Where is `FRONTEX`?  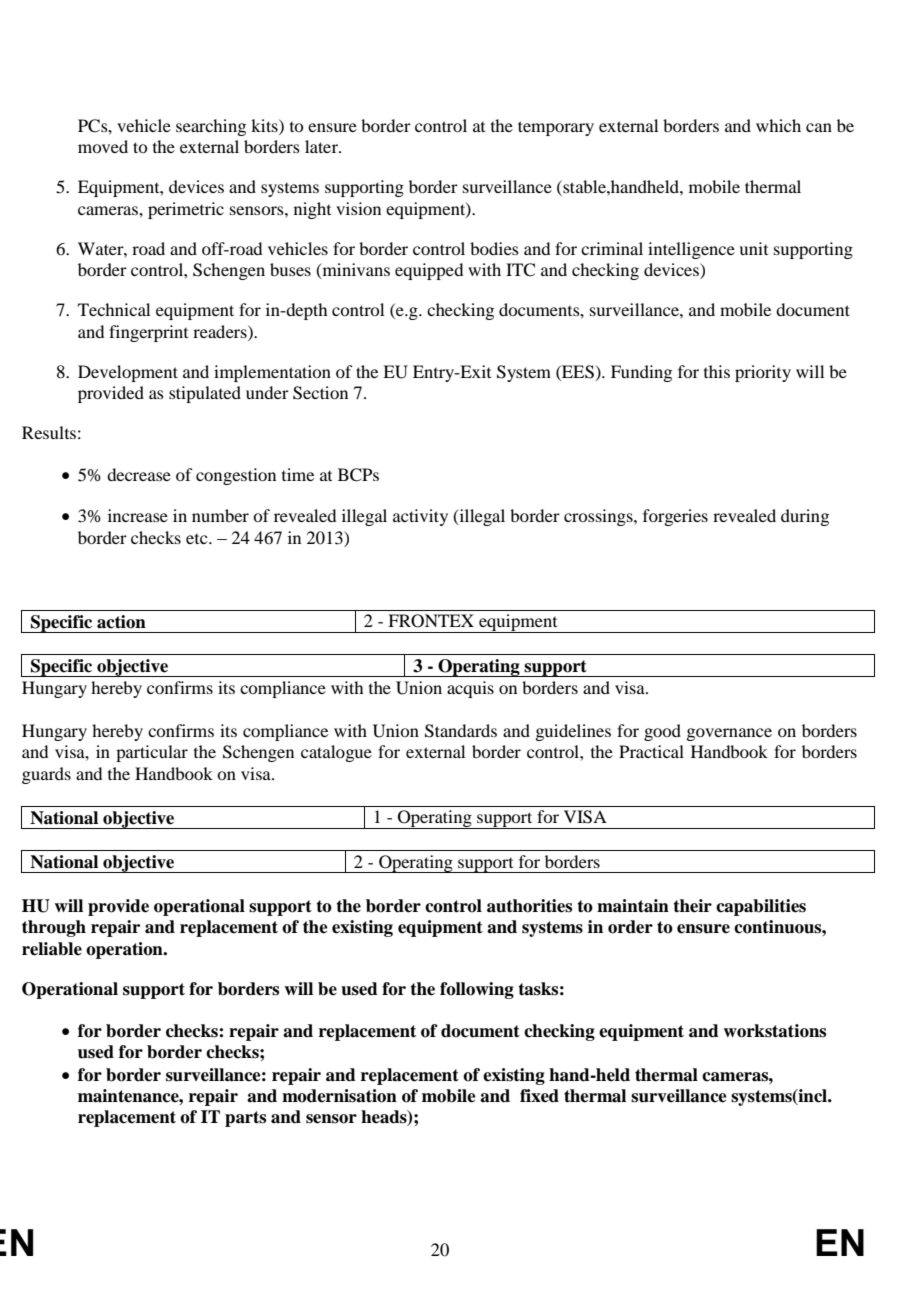 FRONTEX is located at coordinates (431, 621).
